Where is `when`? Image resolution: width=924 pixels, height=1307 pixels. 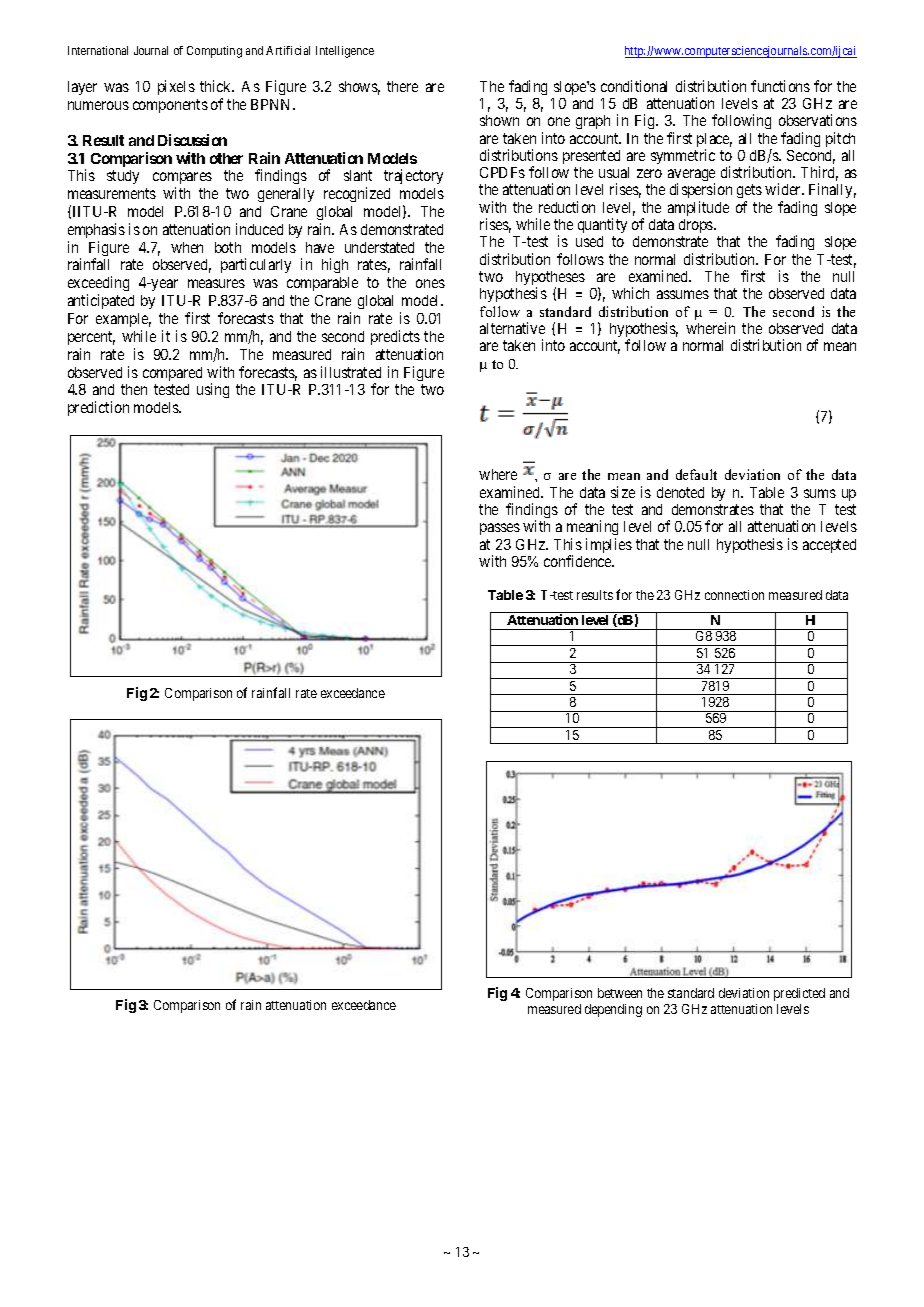 when is located at coordinates (187, 247).
